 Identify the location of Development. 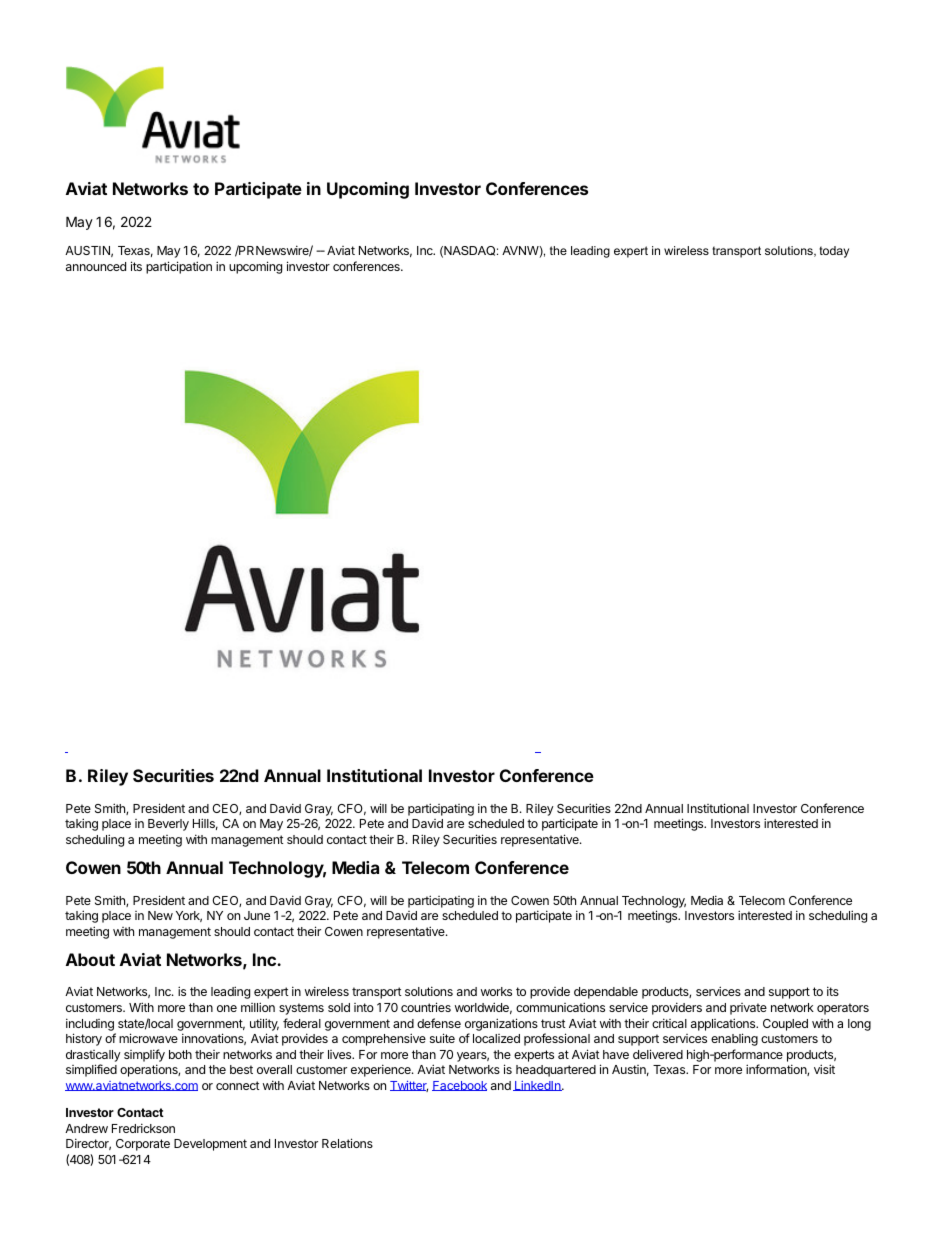
(210, 1145).
